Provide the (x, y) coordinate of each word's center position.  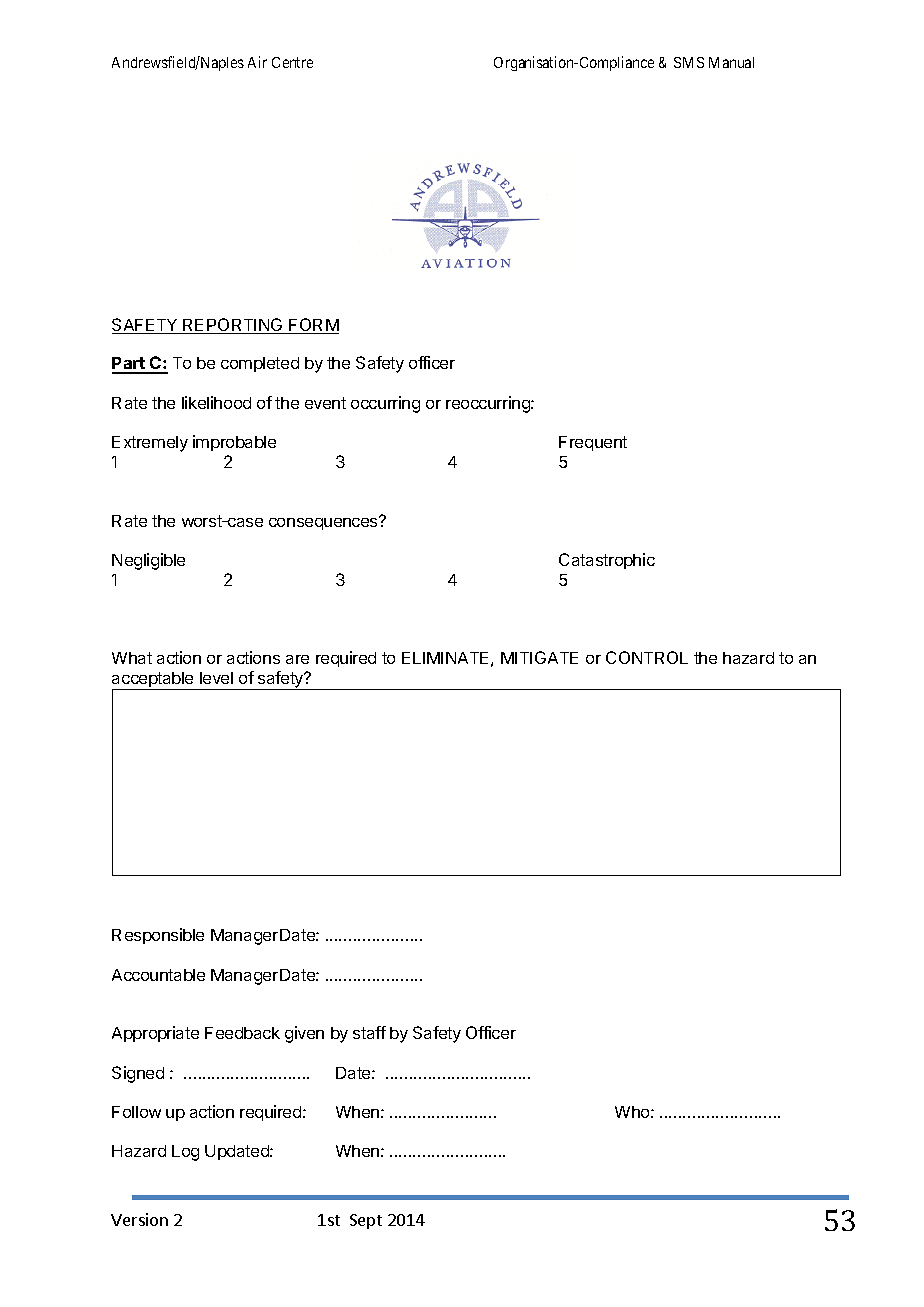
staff (369, 1032)
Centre (292, 62)
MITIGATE (539, 657)
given (304, 1034)
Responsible (158, 936)
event (325, 403)
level (216, 678)
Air (257, 62)
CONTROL (647, 657)
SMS (689, 62)
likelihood (216, 402)
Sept (366, 1221)
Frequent (593, 443)
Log (185, 1153)
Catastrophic (607, 561)
